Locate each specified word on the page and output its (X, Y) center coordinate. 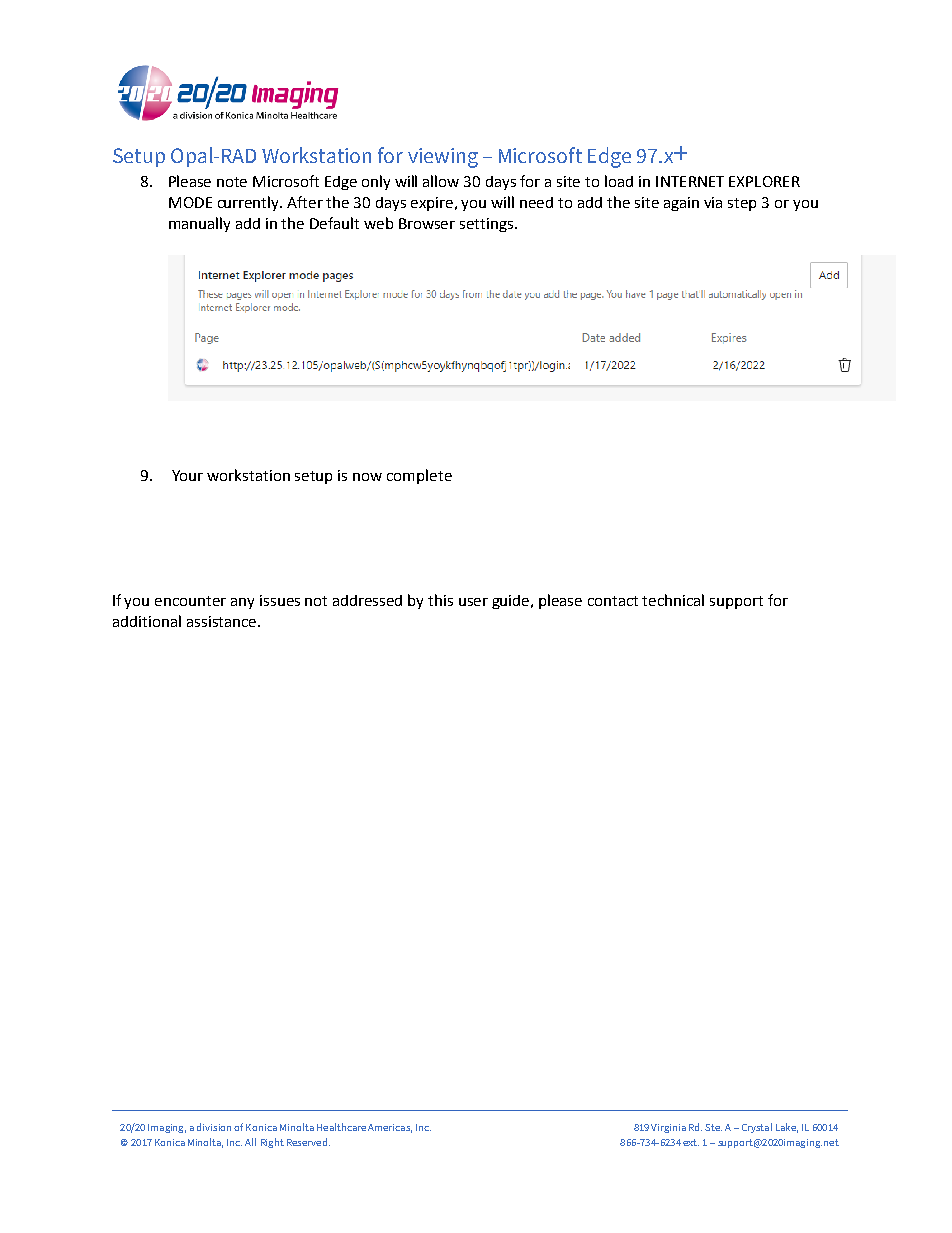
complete (419, 476)
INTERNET (690, 181)
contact (613, 601)
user (473, 602)
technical (673, 600)
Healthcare (341, 1127)
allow (441, 181)
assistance (223, 621)
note (232, 182)
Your (187, 475)
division (214, 1127)
